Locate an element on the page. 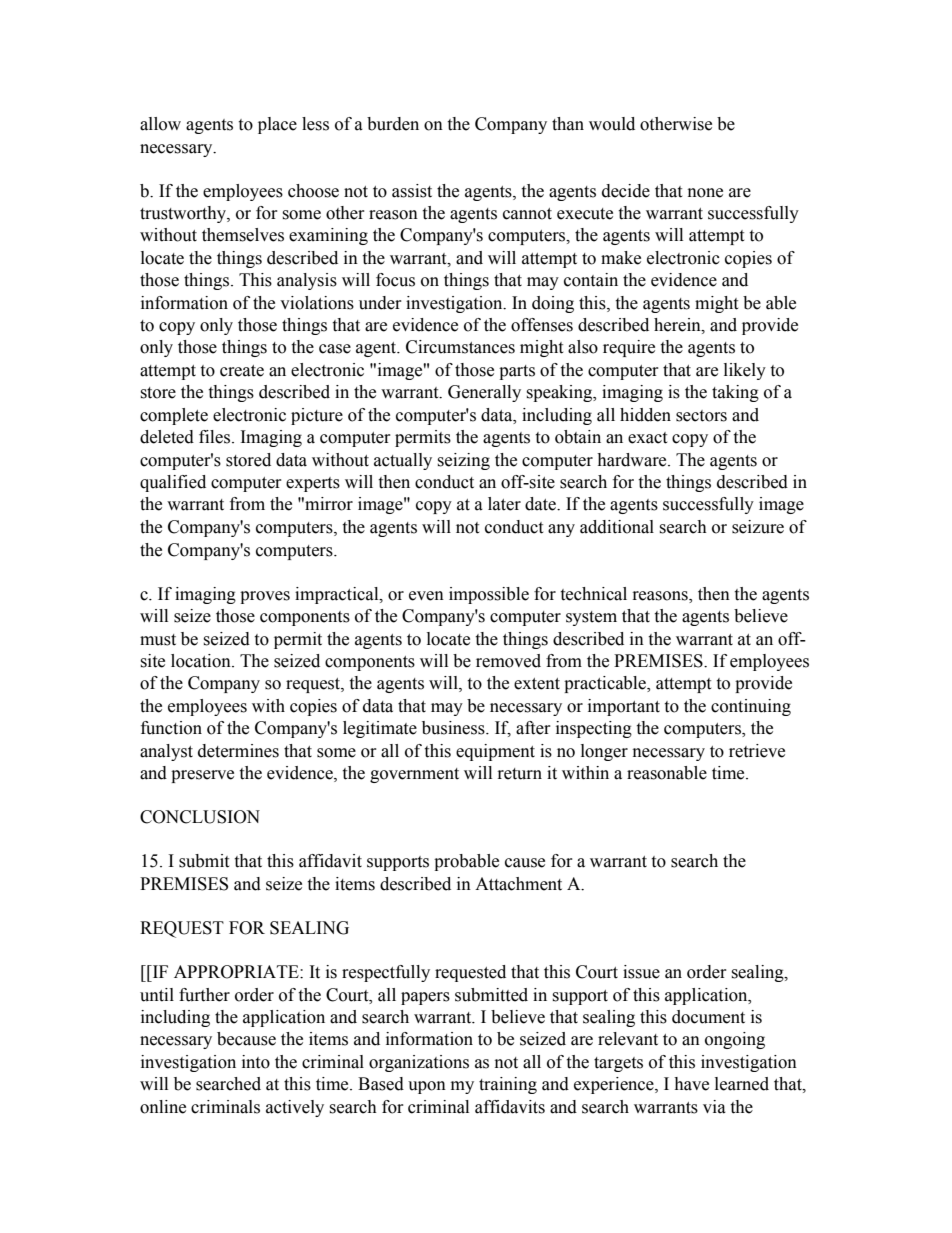  sectors is located at coordinates (701, 416).
